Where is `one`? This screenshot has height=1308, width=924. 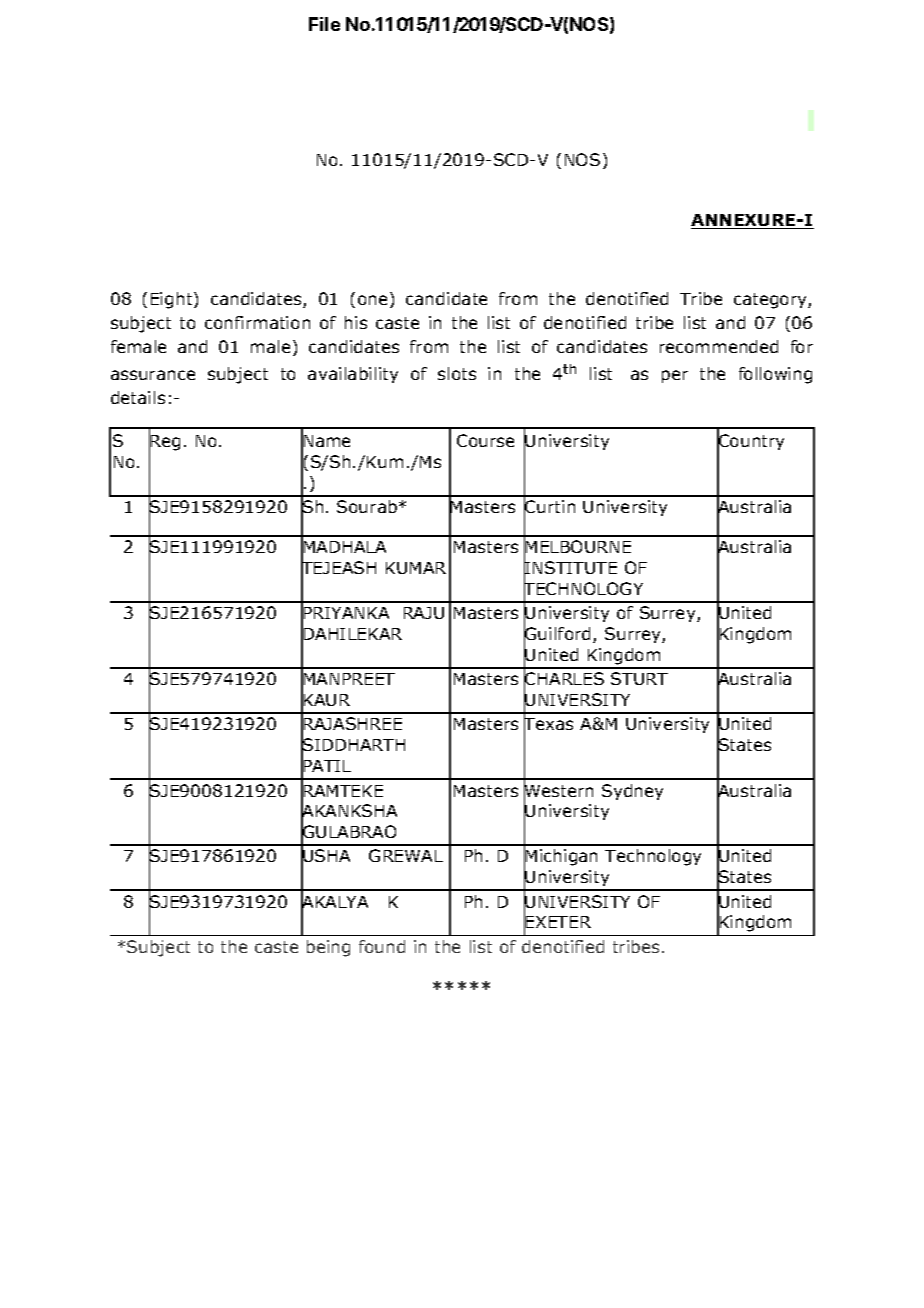
one is located at coordinates (372, 300).
